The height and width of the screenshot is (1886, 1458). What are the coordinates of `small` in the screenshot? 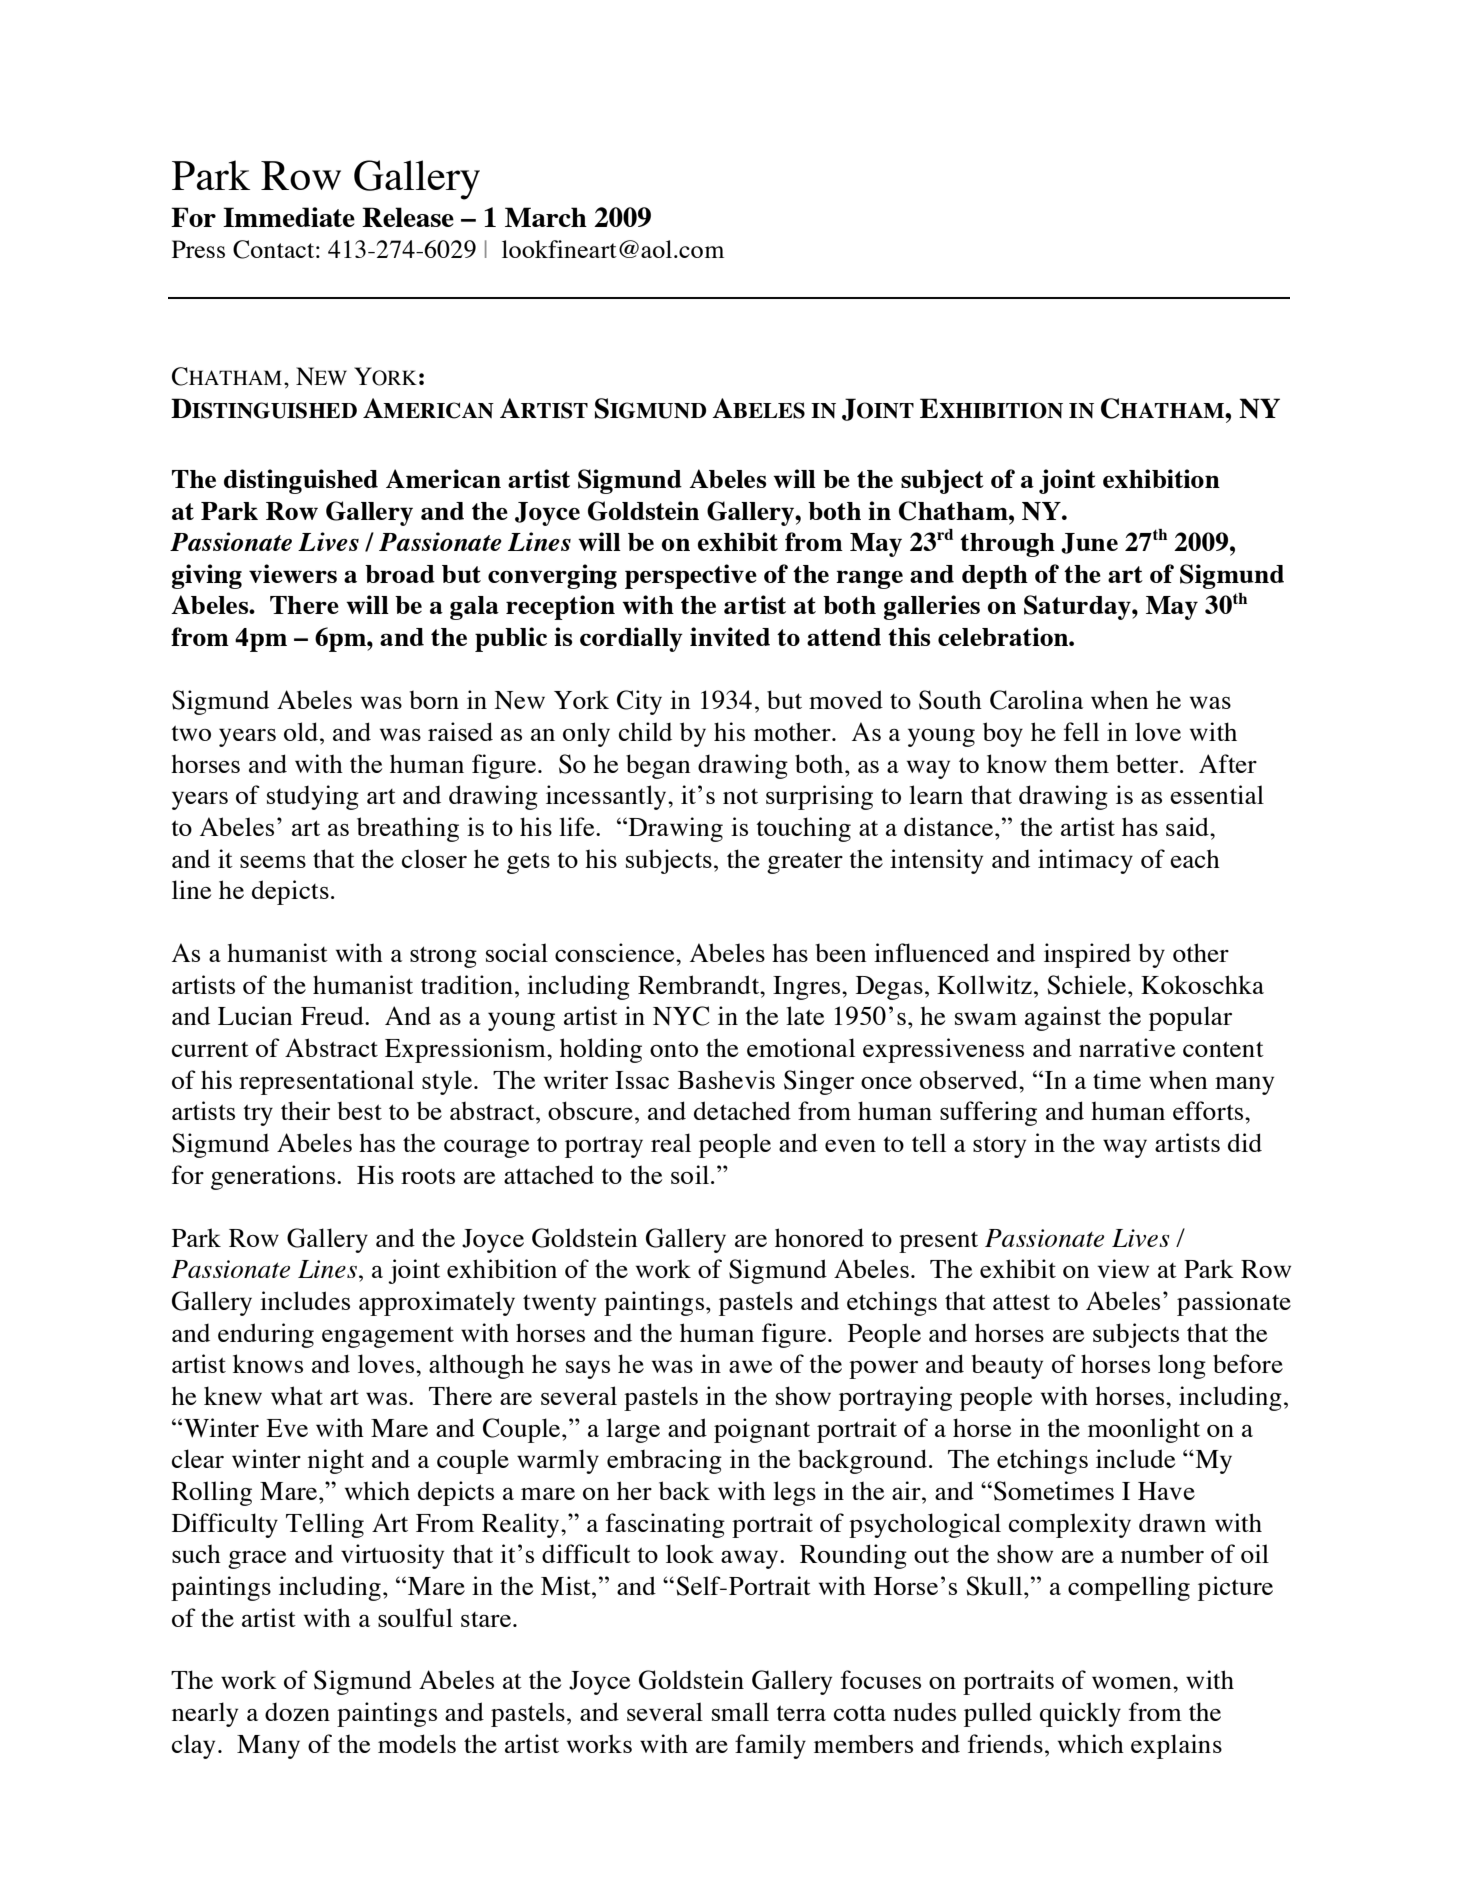 It's located at (740, 1711).
